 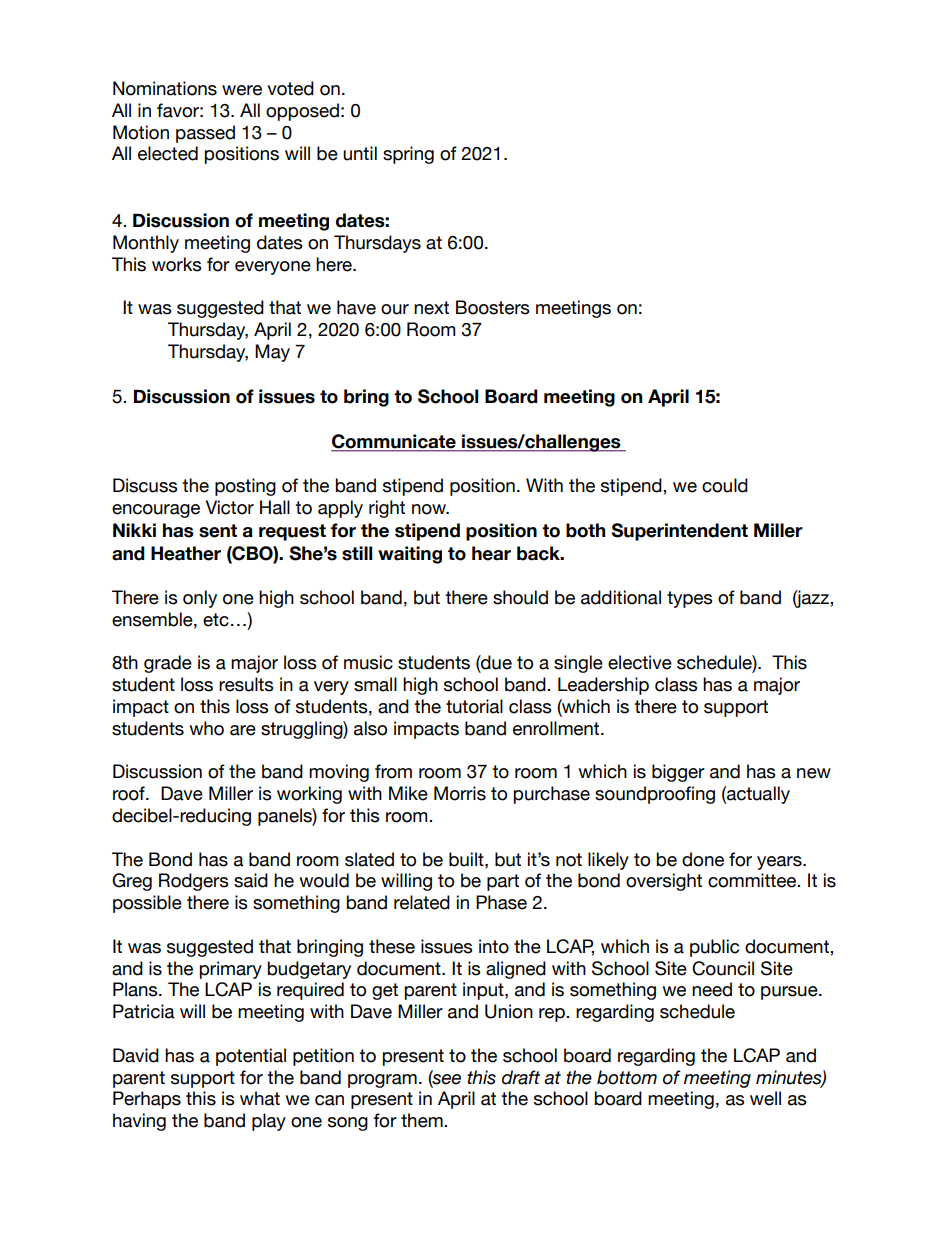 I want to click on Boosters, so click(x=492, y=307).
